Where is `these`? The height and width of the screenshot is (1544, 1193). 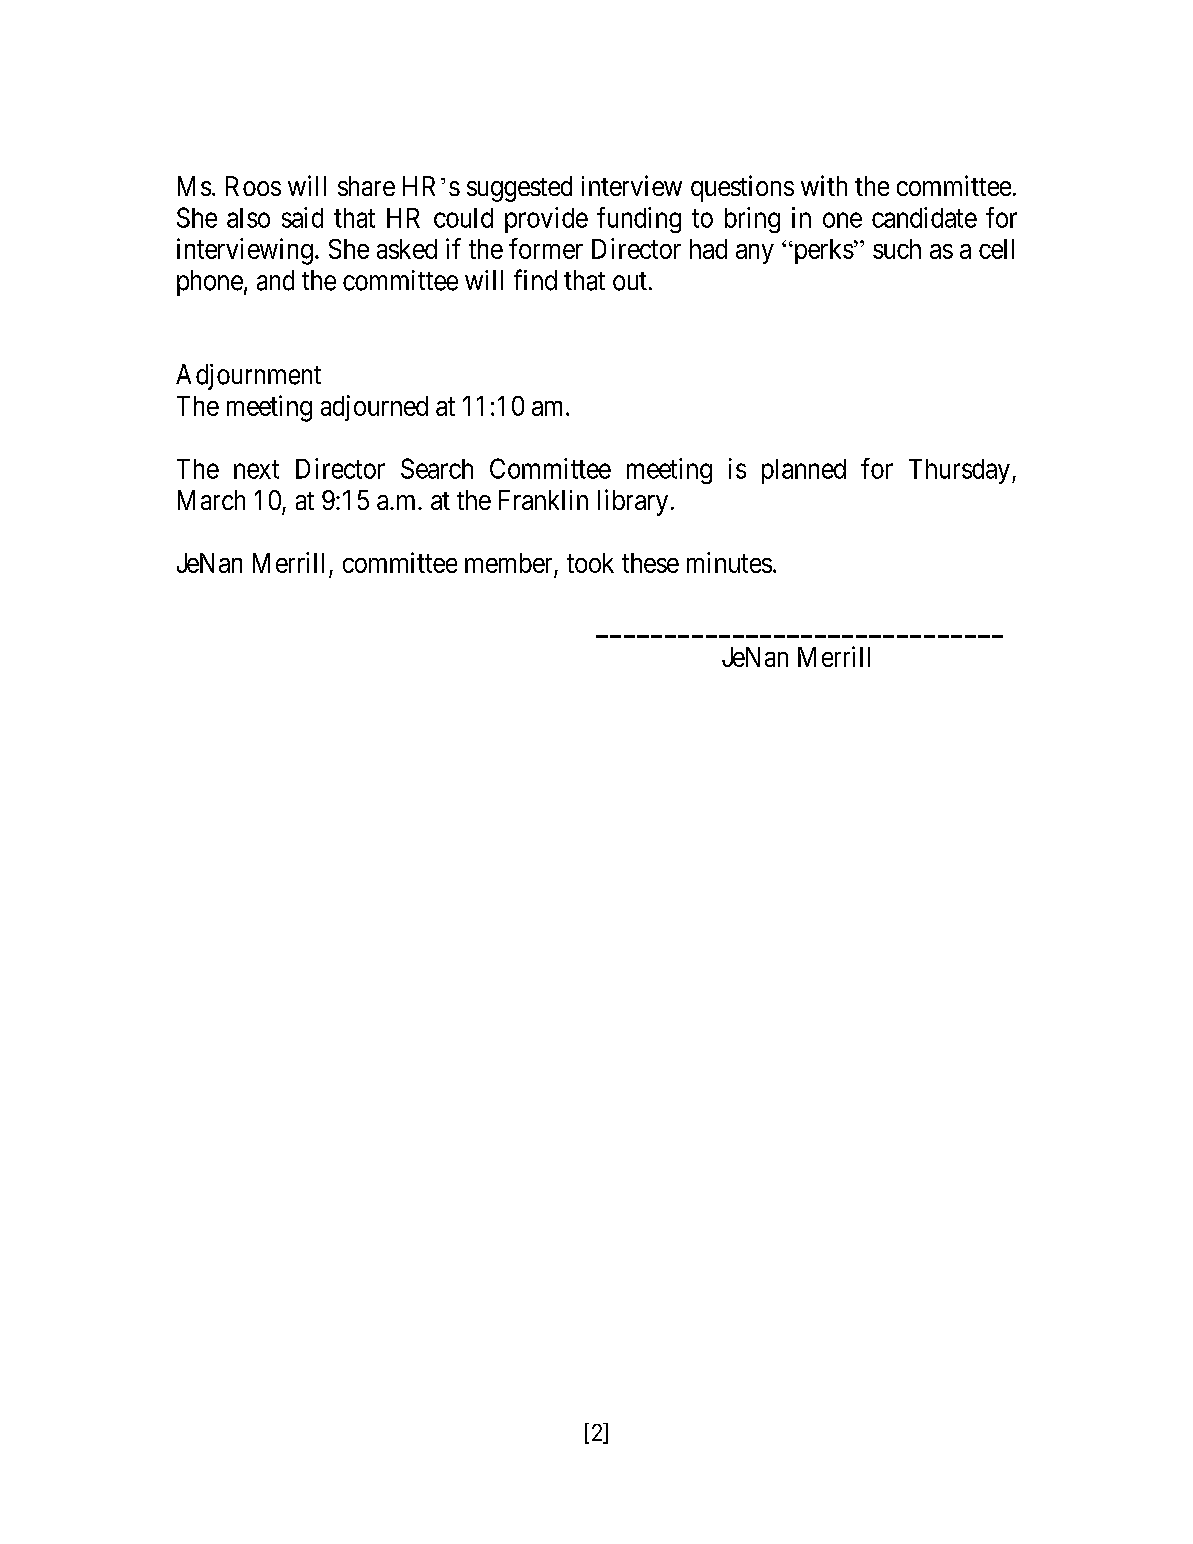
these is located at coordinates (650, 563).
